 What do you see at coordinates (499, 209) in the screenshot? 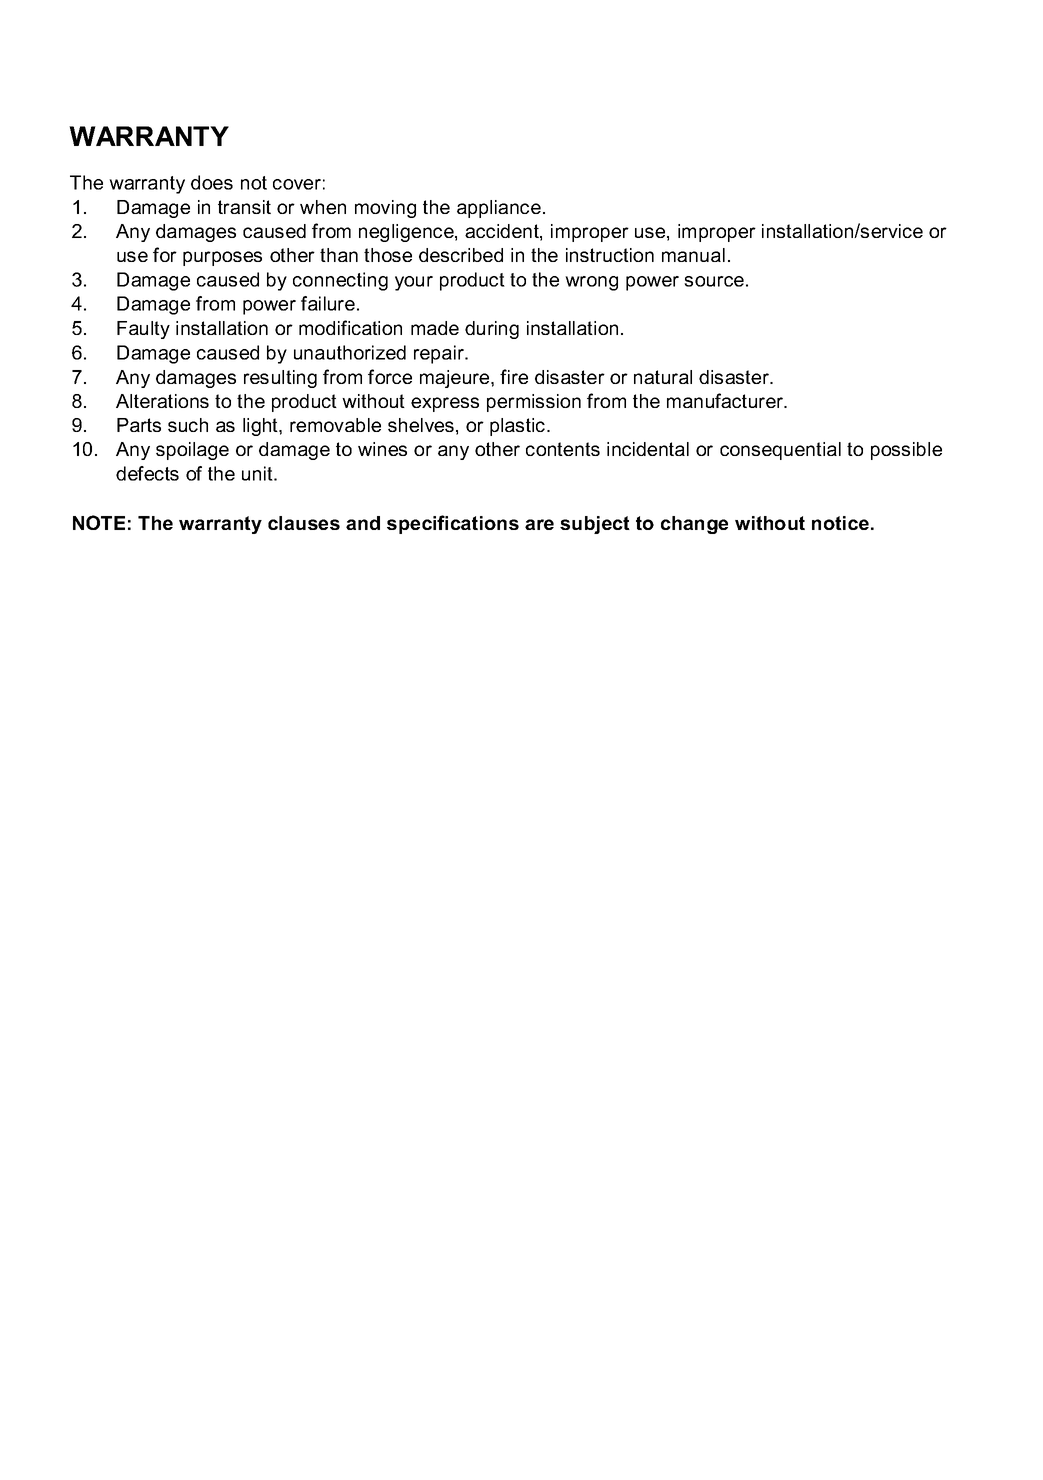
I see `appliance` at bounding box center [499, 209].
